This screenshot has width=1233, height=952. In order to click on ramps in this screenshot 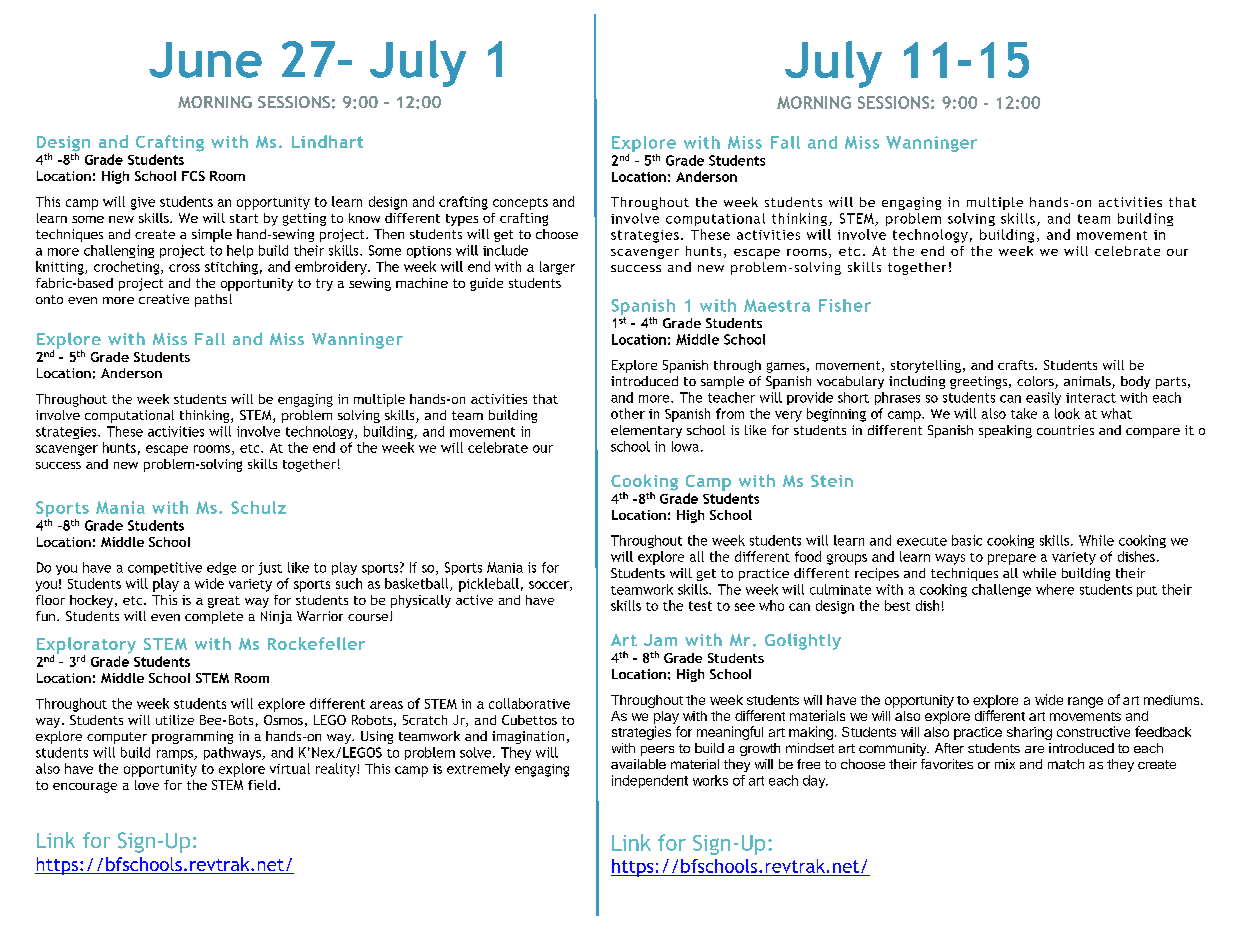, I will do `click(176, 755)`.
